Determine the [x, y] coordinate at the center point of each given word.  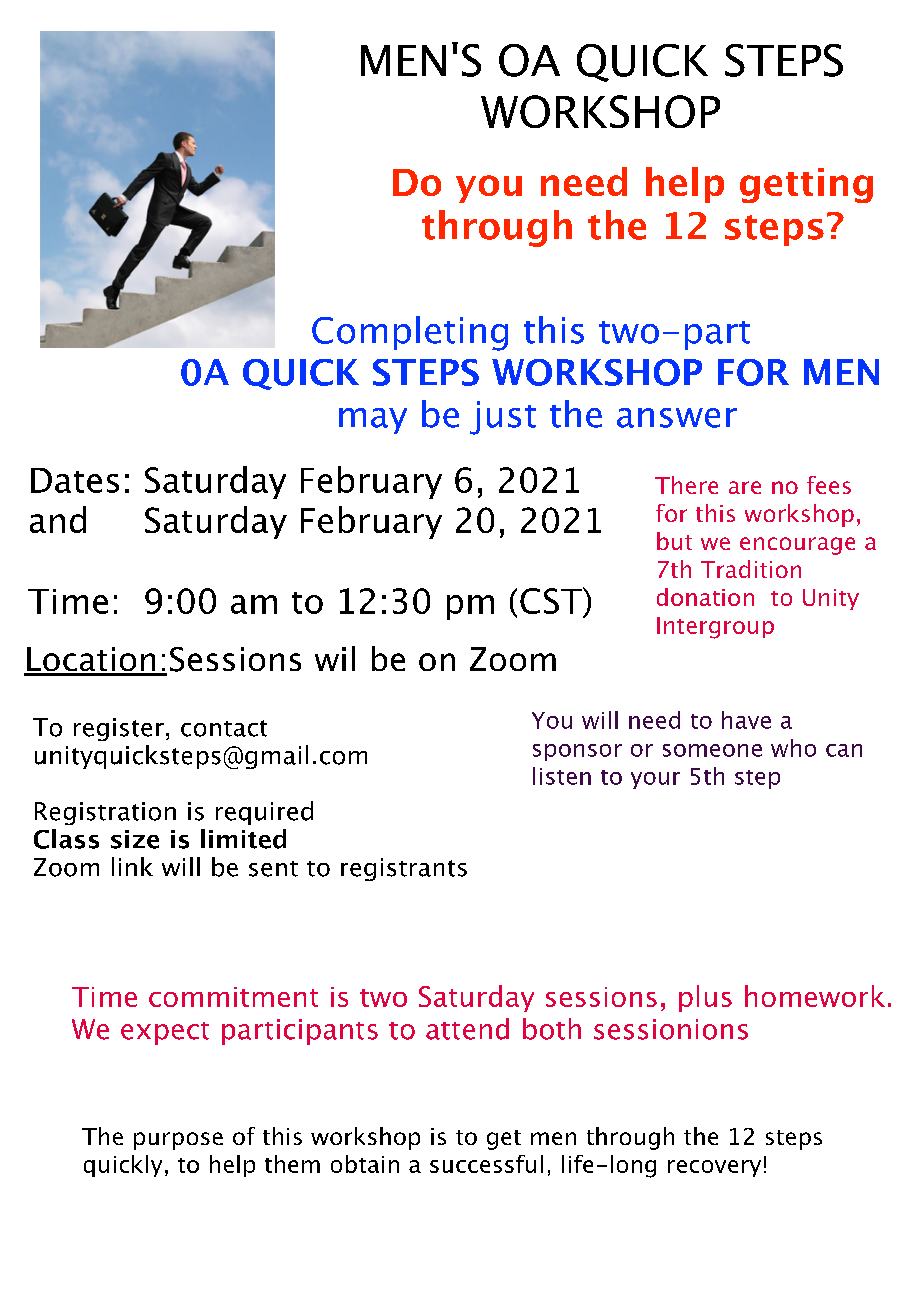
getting [806, 185]
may [373, 421]
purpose [178, 1141]
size [135, 839]
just [503, 418]
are [745, 487]
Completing [410, 333]
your [655, 780]
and [58, 519]
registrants [404, 869]
